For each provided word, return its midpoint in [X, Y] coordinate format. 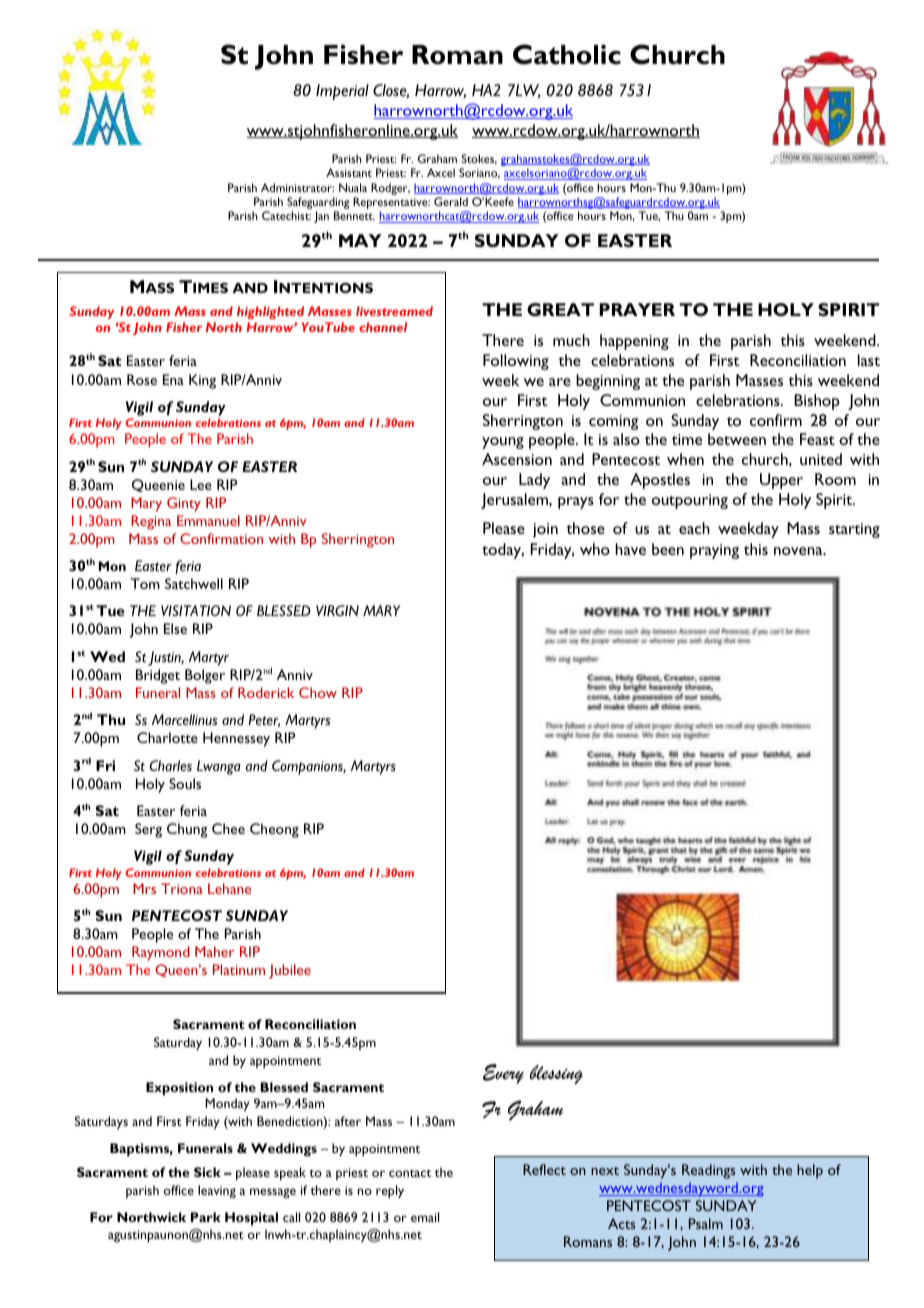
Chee [228, 828]
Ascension [517, 459]
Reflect [544, 1169]
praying [714, 551]
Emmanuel [208, 520]
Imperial [342, 92]
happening [634, 342]
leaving [217, 1191]
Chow [318, 692]
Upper [781, 481]
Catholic [567, 54]
